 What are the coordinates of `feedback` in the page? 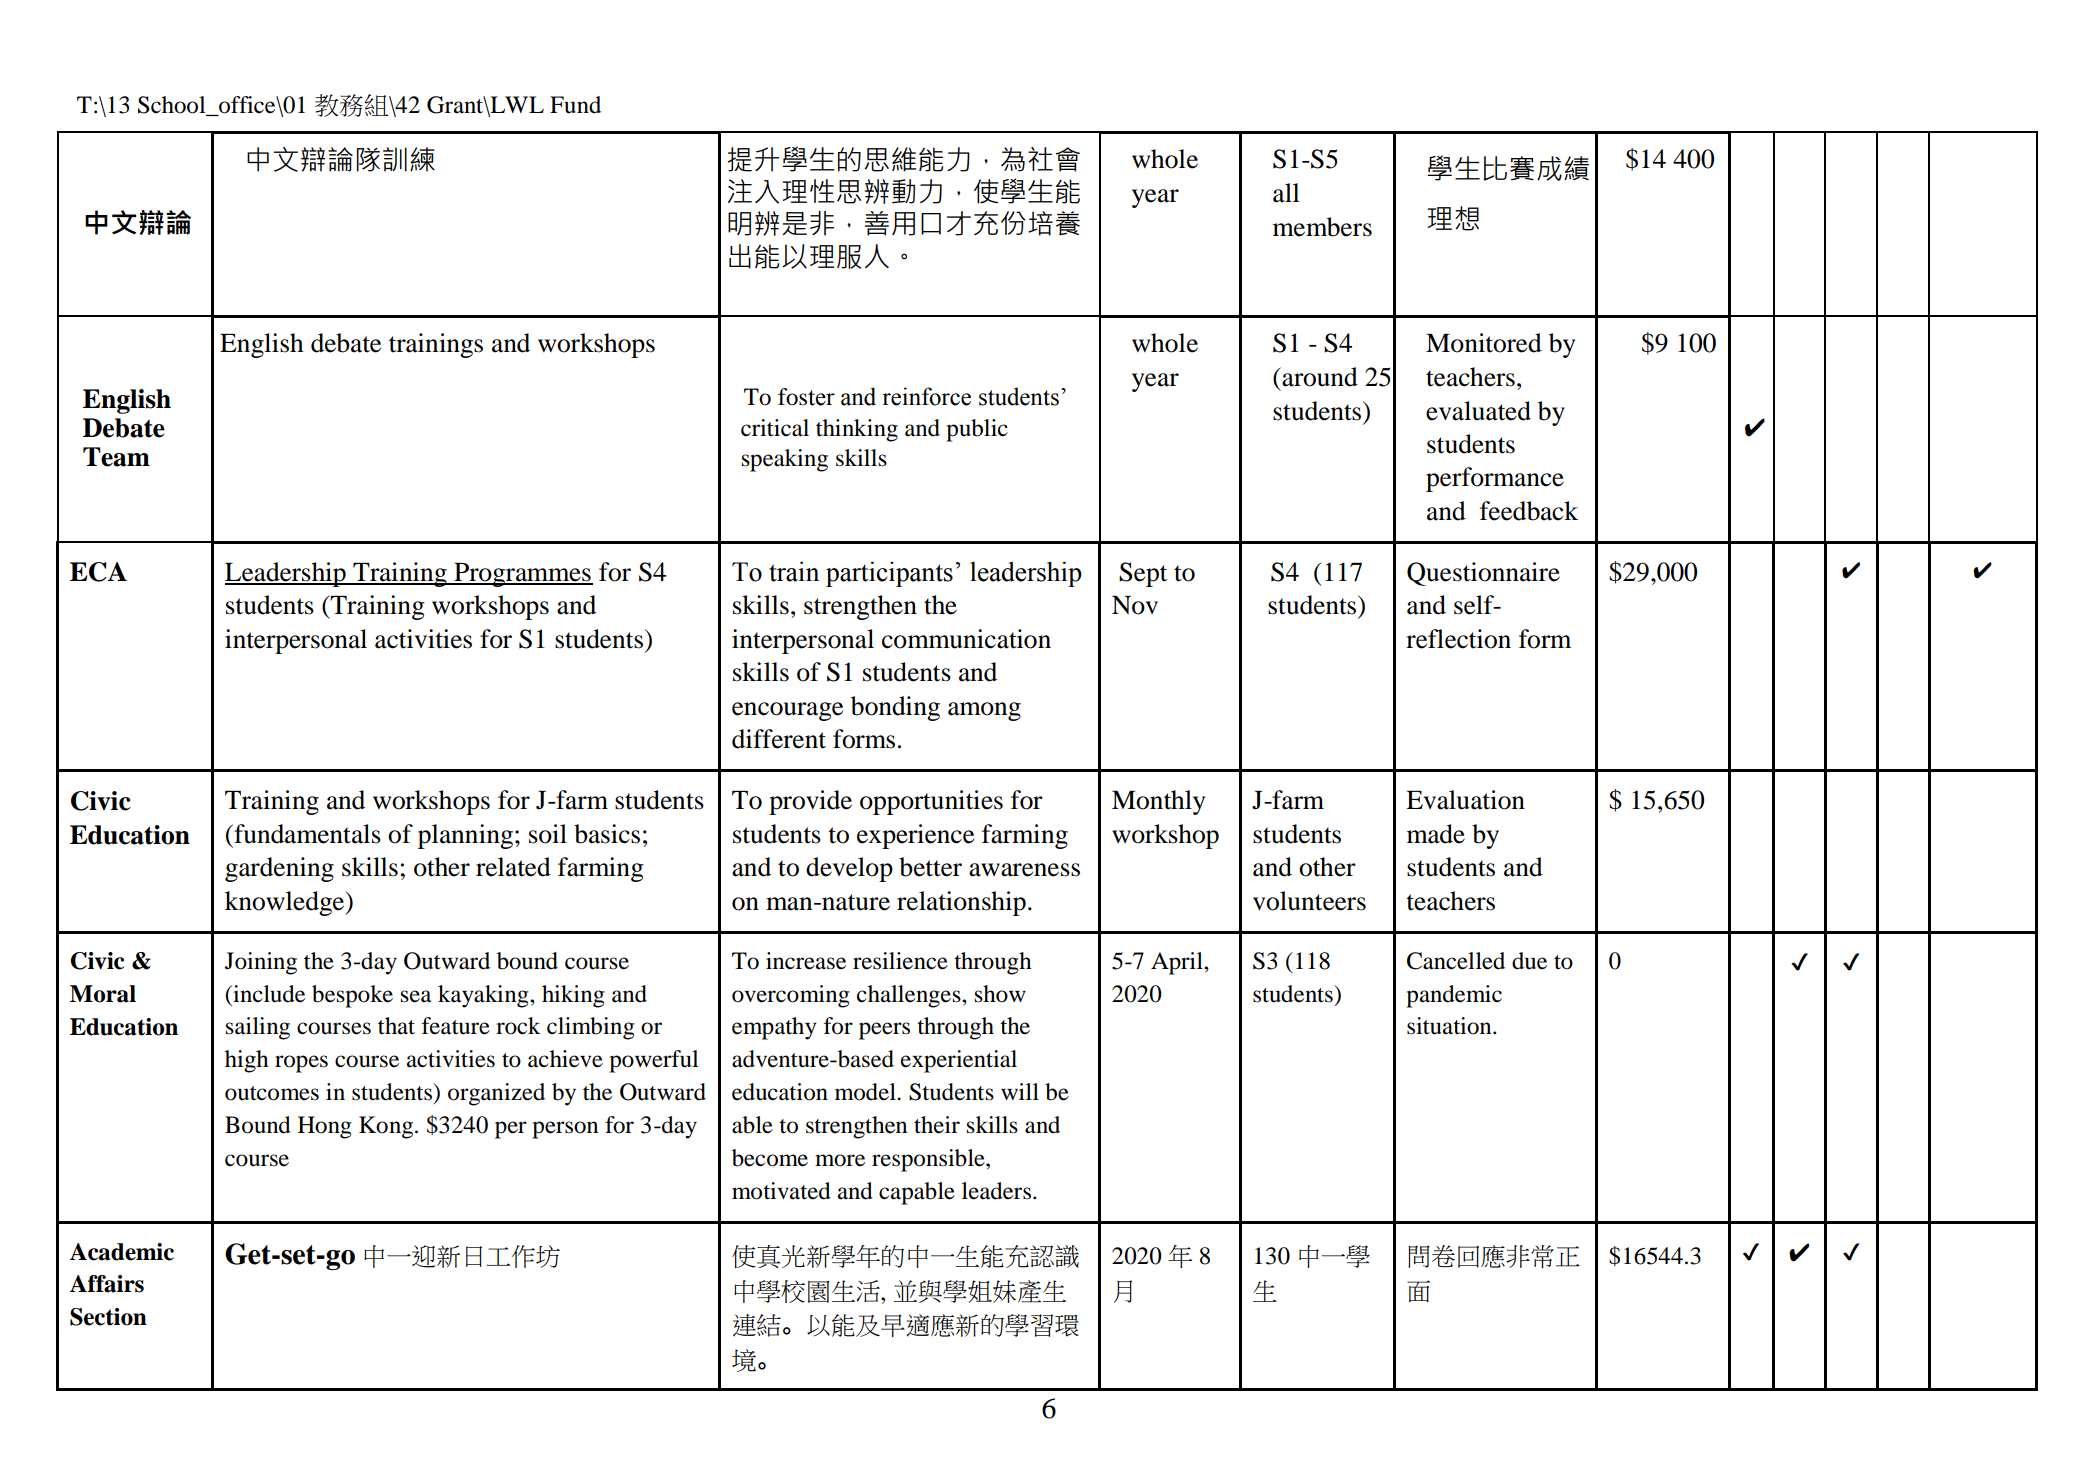 It's located at (1529, 511).
